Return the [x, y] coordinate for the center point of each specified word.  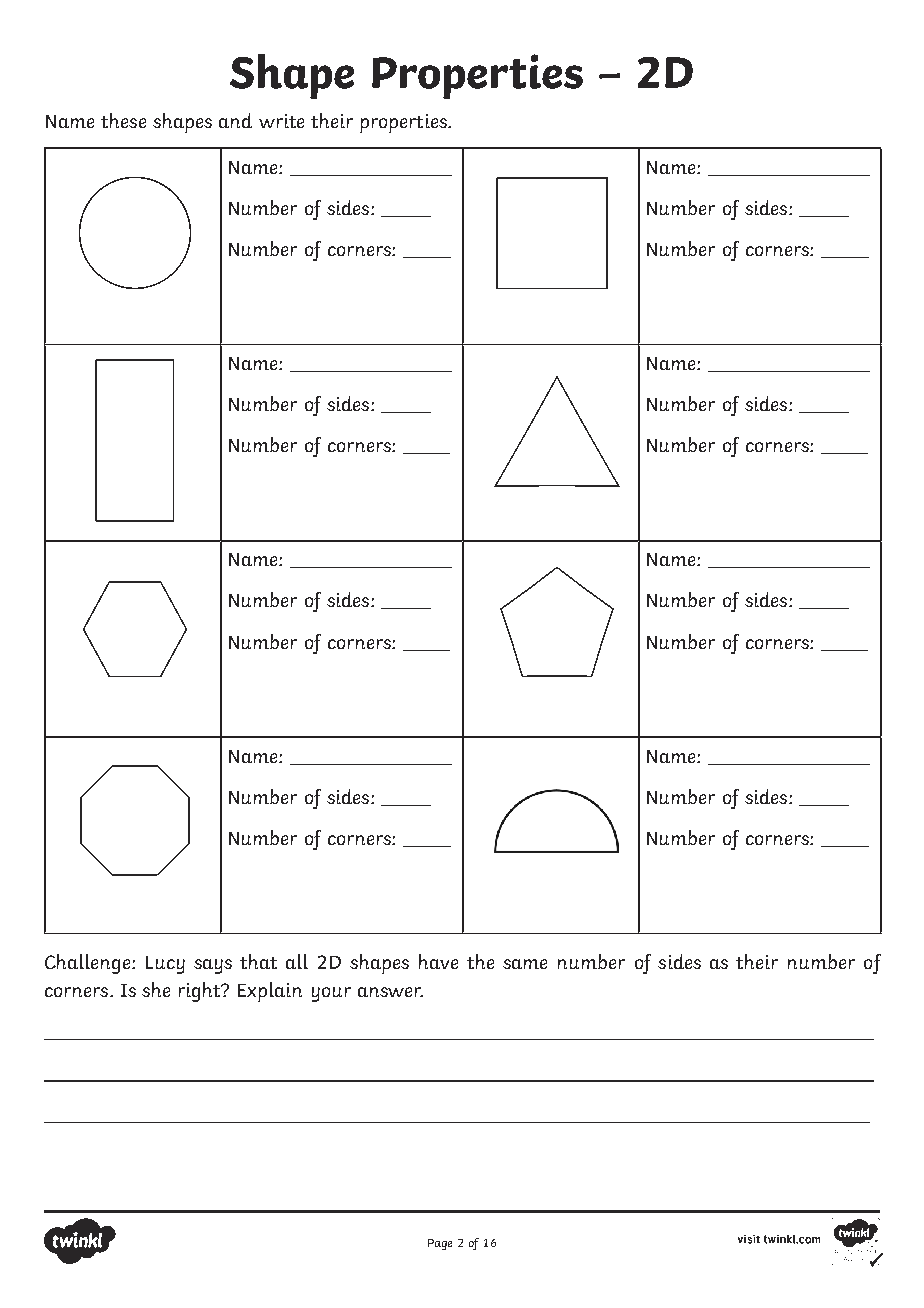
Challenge [89, 964]
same [525, 964]
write [281, 121]
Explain [270, 992]
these [123, 120]
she [156, 989]
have [438, 961]
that [258, 961]
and [235, 120]
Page [440, 1244]
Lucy [165, 965]
